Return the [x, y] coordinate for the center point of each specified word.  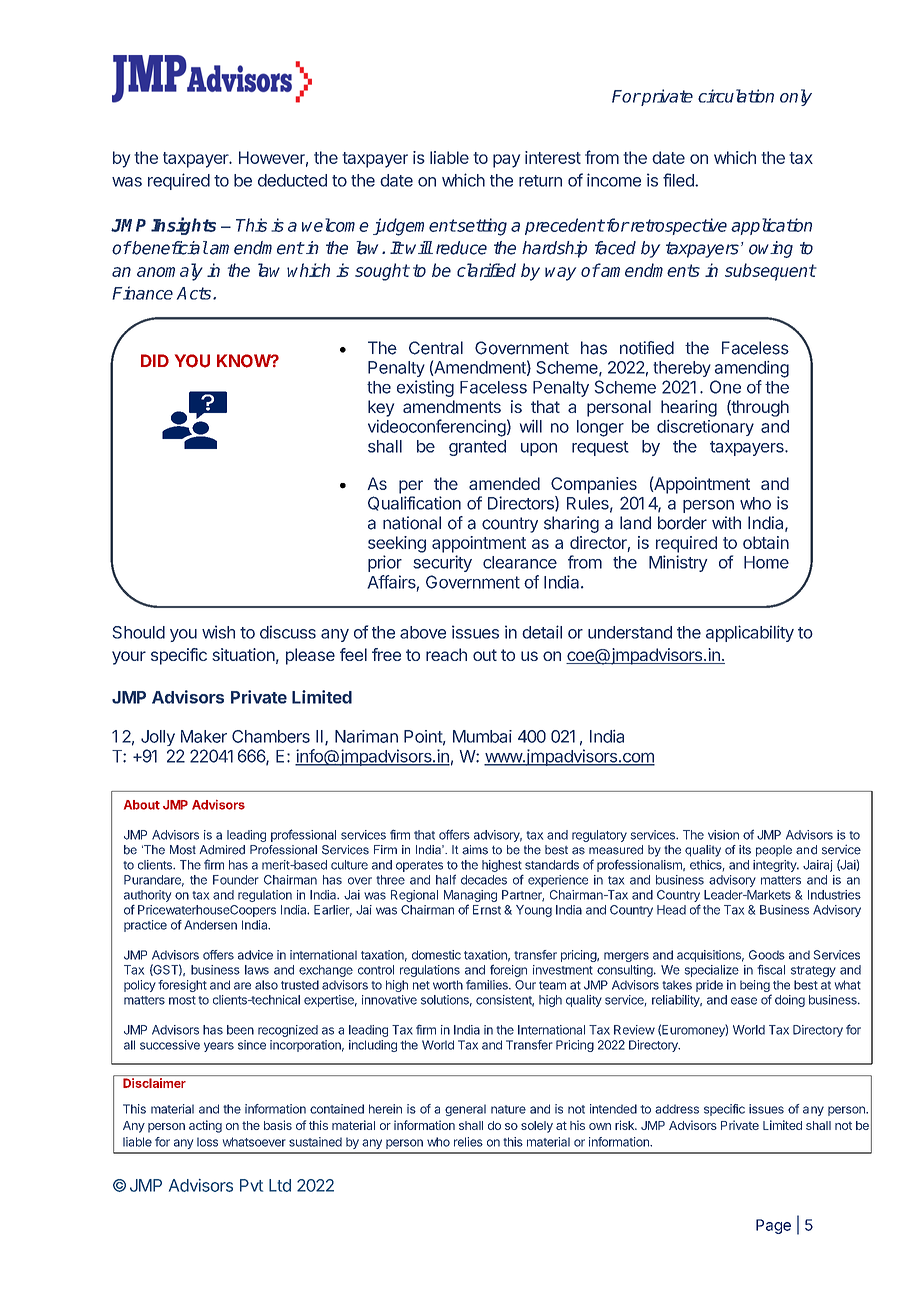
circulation [736, 96]
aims [475, 850]
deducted [292, 180]
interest [553, 157]
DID [155, 360]
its [745, 850]
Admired [222, 850]
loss [207, 1142]
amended [504, 483]
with [726, 522]
